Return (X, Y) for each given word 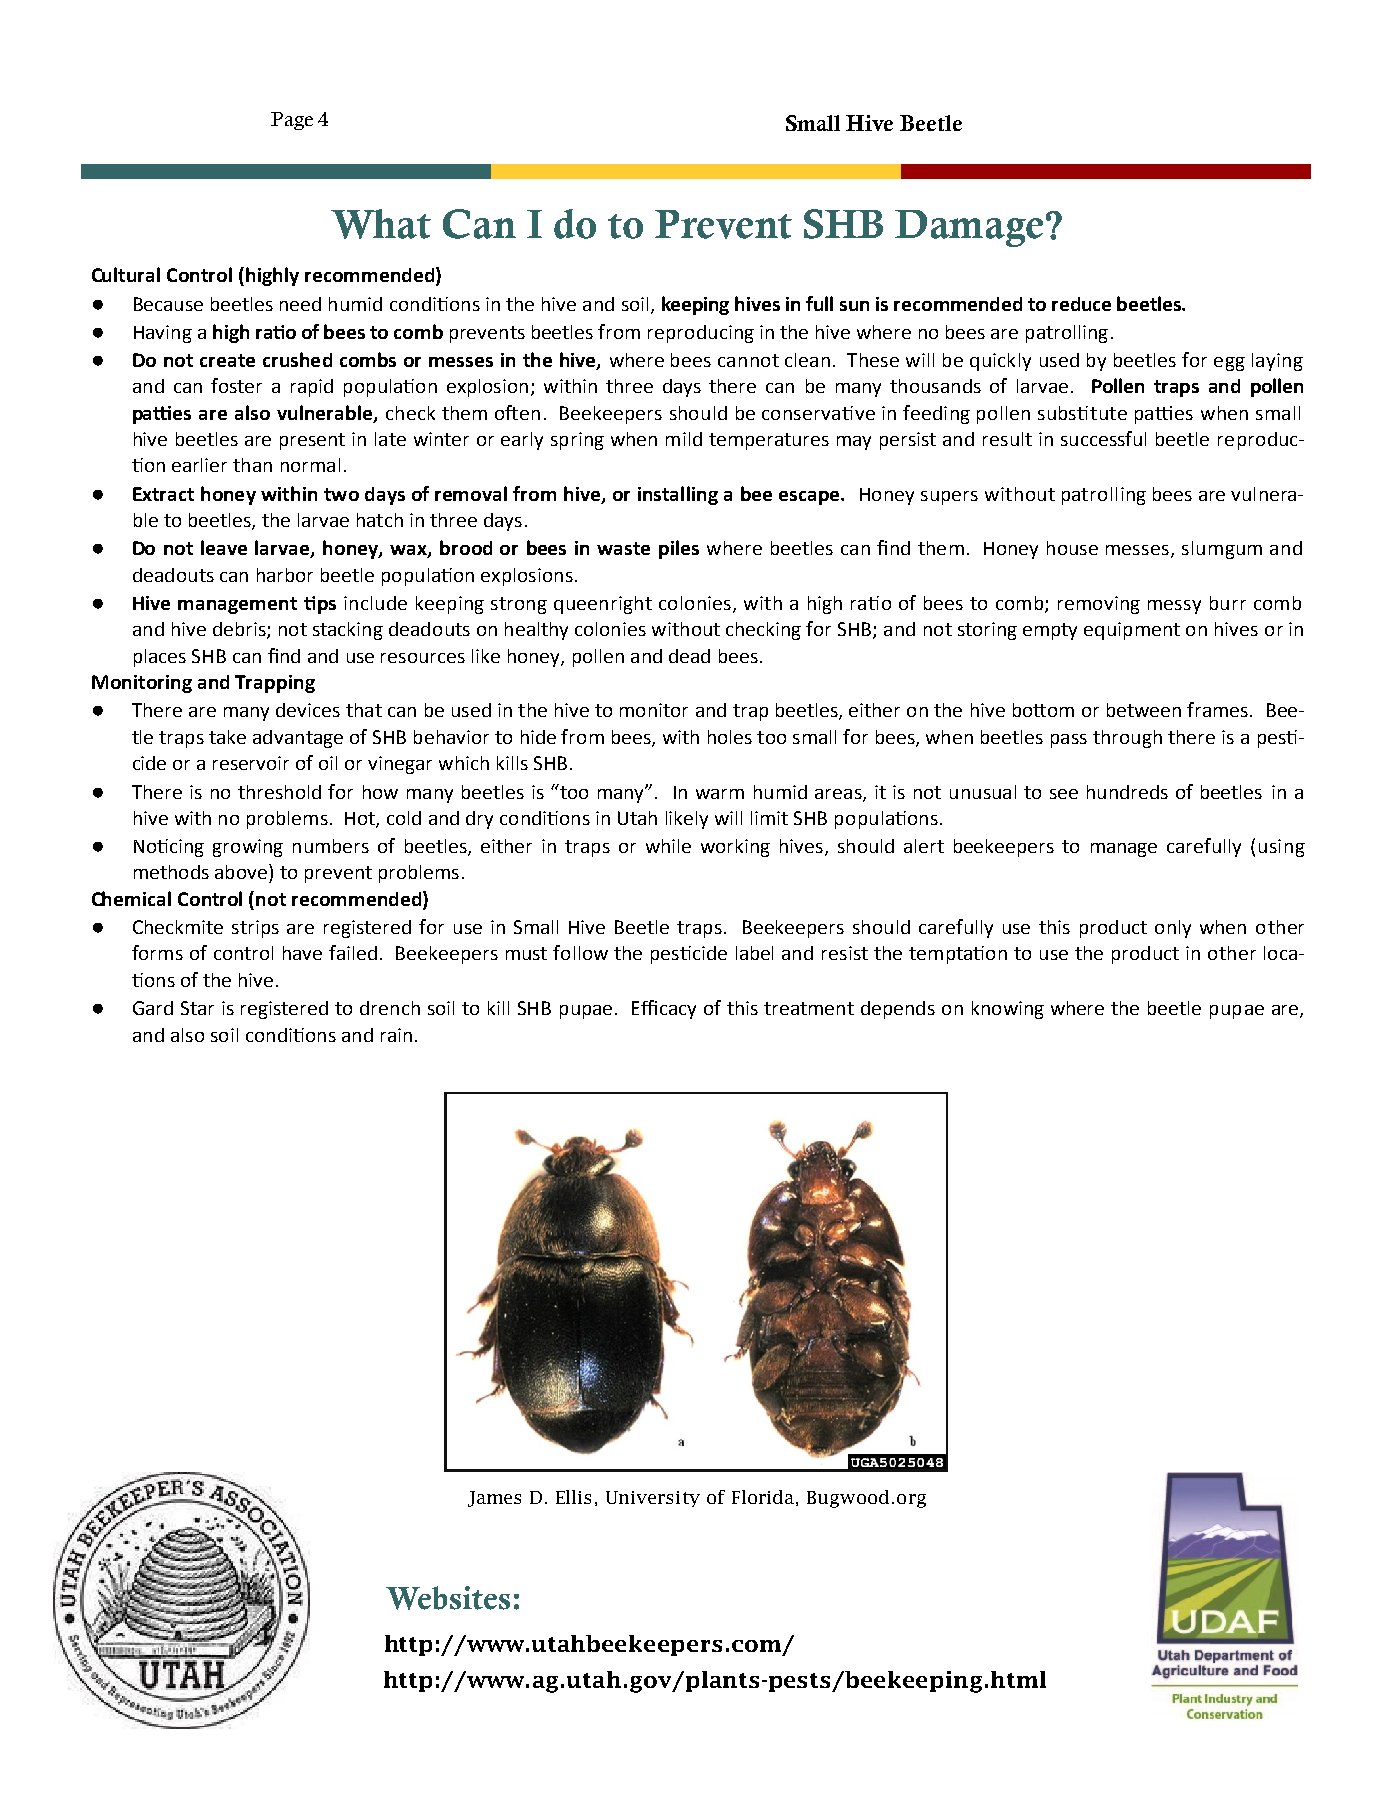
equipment (1132, 631)
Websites (448, 1598)
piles (679, 549)
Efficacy (664, 1009)
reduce (1081, 304)
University (653, 1499)
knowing (1008, 1010)
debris (240, 630)
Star (197, 1008)
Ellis (573, 1497)
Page (292, 121)
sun (854, 306)
